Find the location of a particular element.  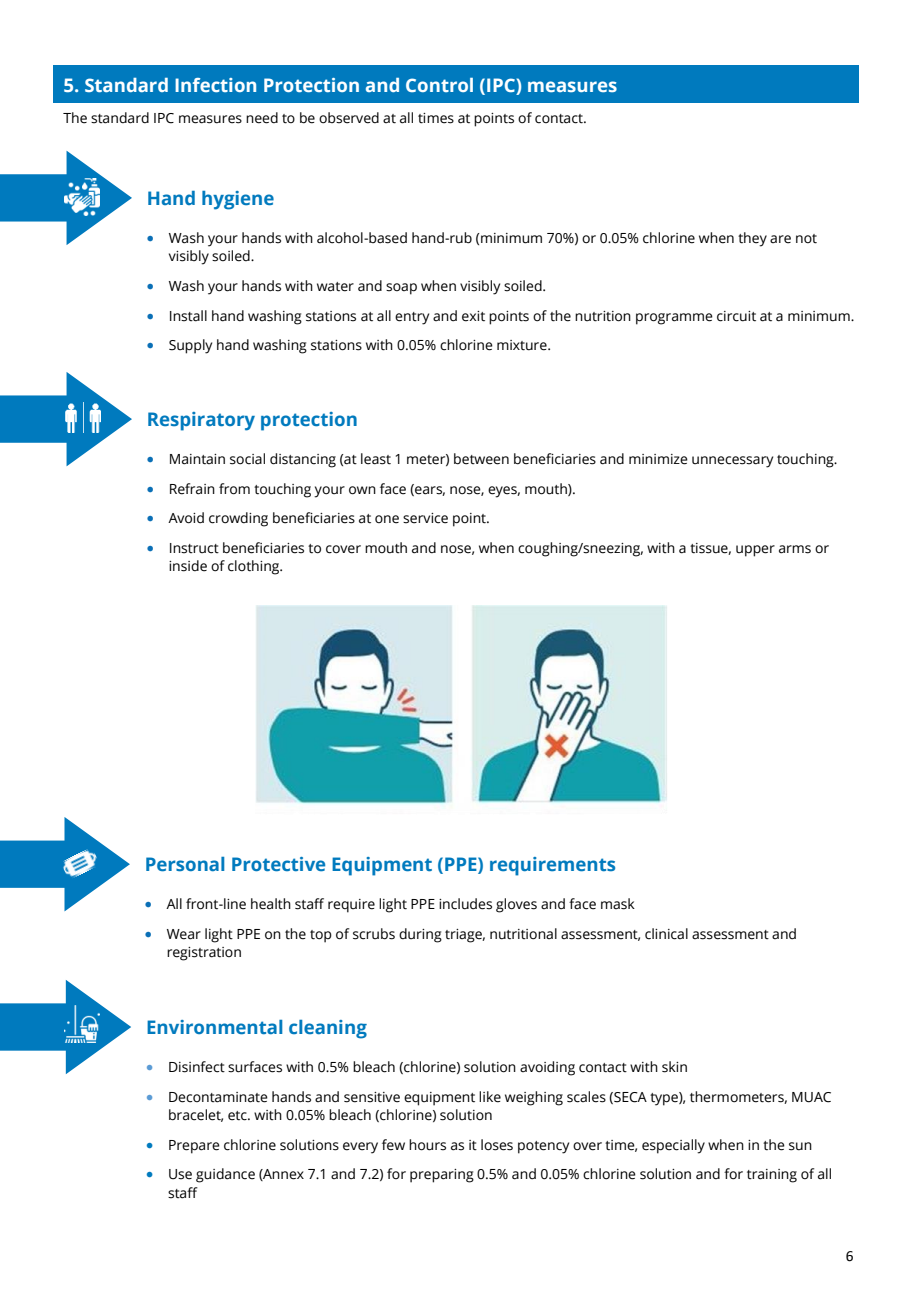

etc is located at coordinates (238, 1116).
